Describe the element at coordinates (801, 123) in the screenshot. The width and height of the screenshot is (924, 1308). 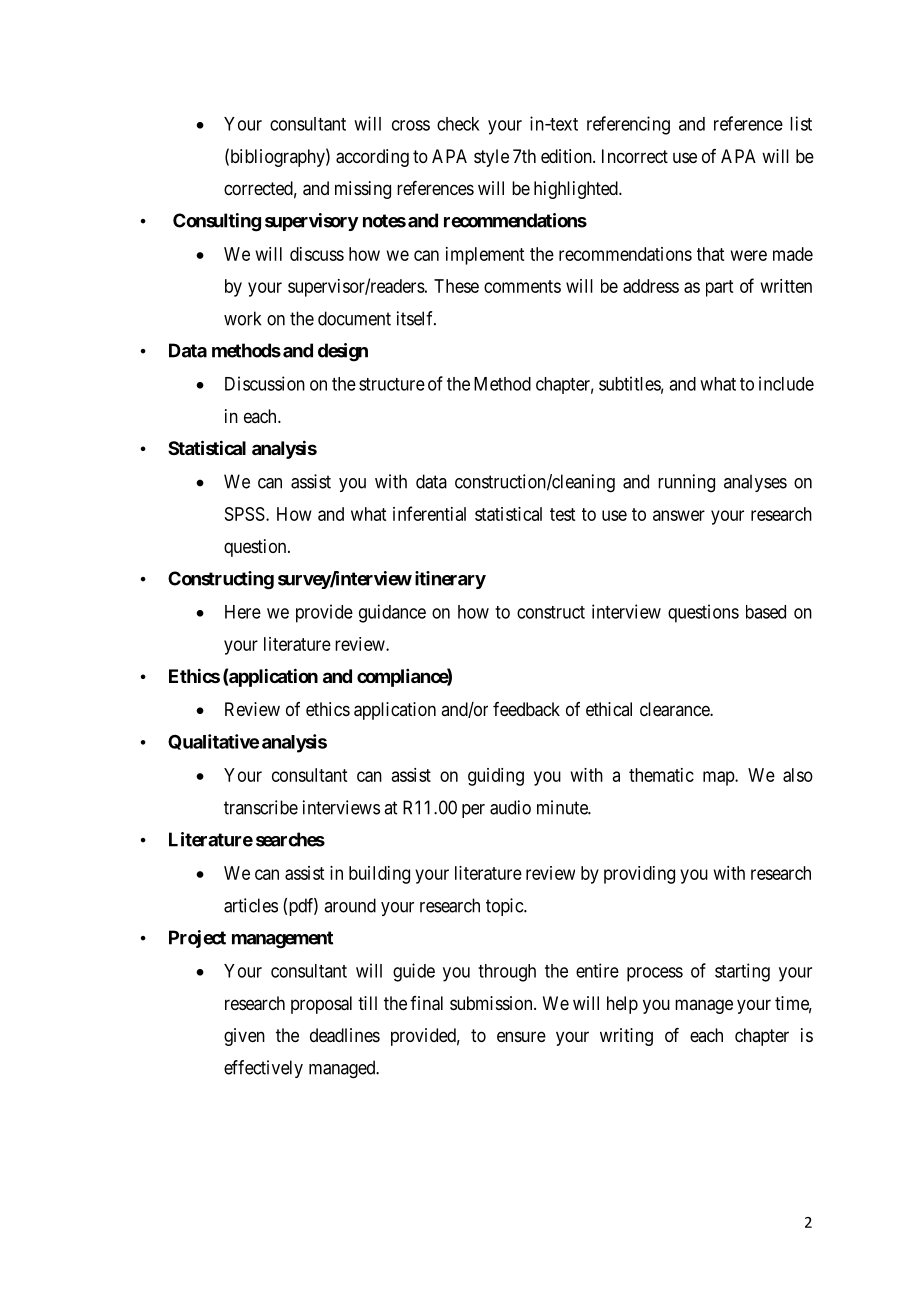
I see `list` at that location.
